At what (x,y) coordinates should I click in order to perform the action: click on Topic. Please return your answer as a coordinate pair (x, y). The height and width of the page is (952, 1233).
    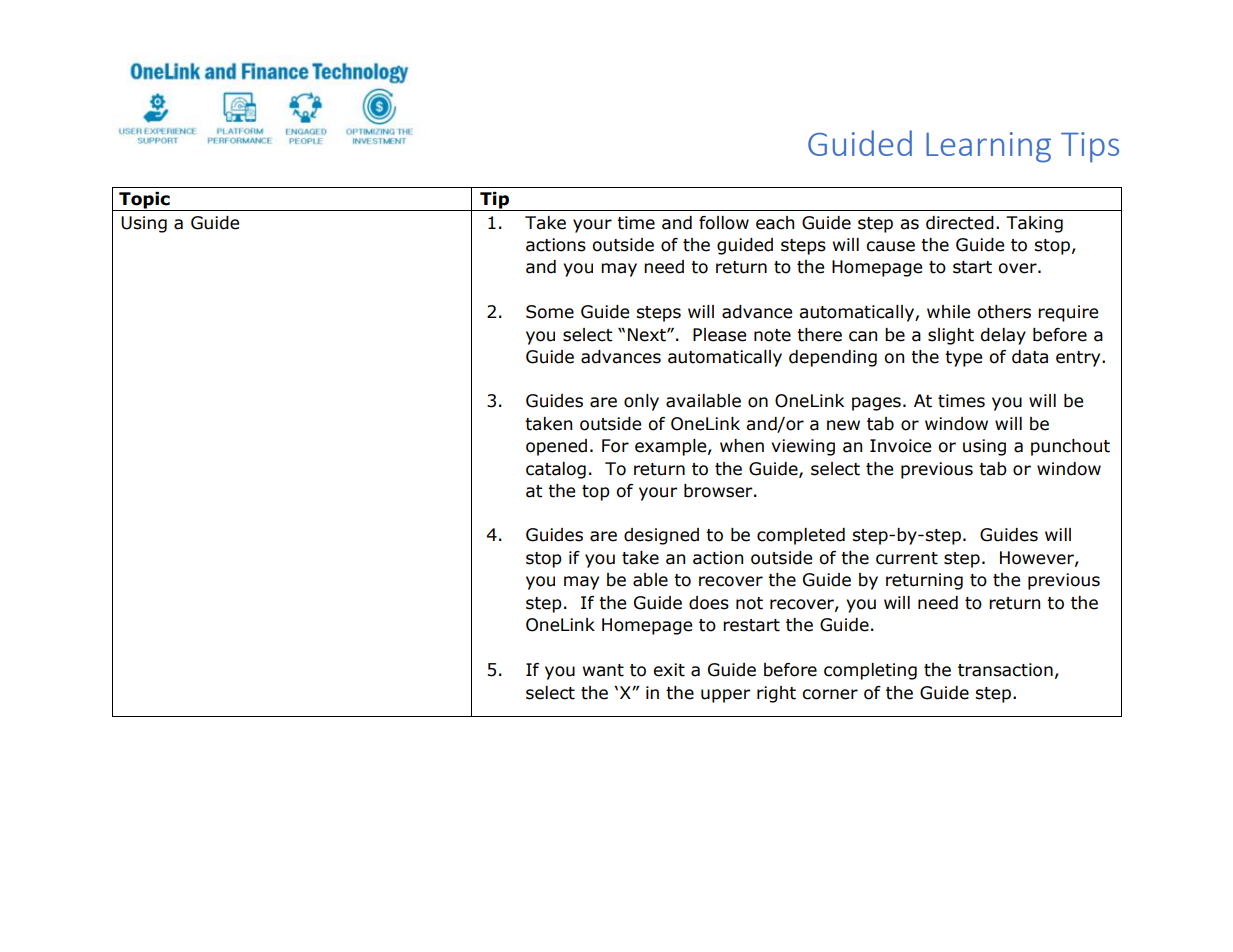
    Looking at the image, I should click on (144, 201).
